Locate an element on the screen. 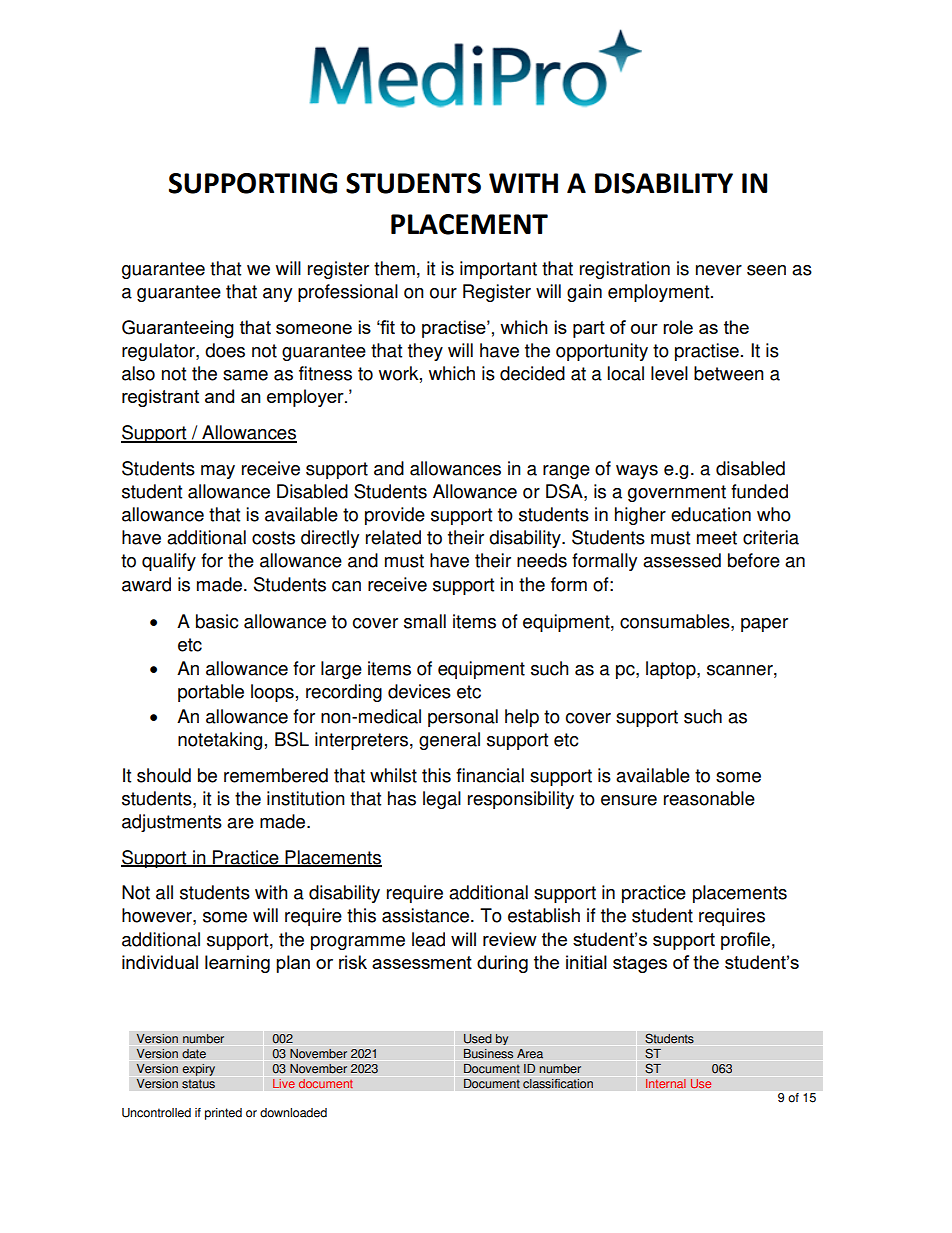 This screenshot has width=952, height=1233. any is located at coordinates (277, 295).
